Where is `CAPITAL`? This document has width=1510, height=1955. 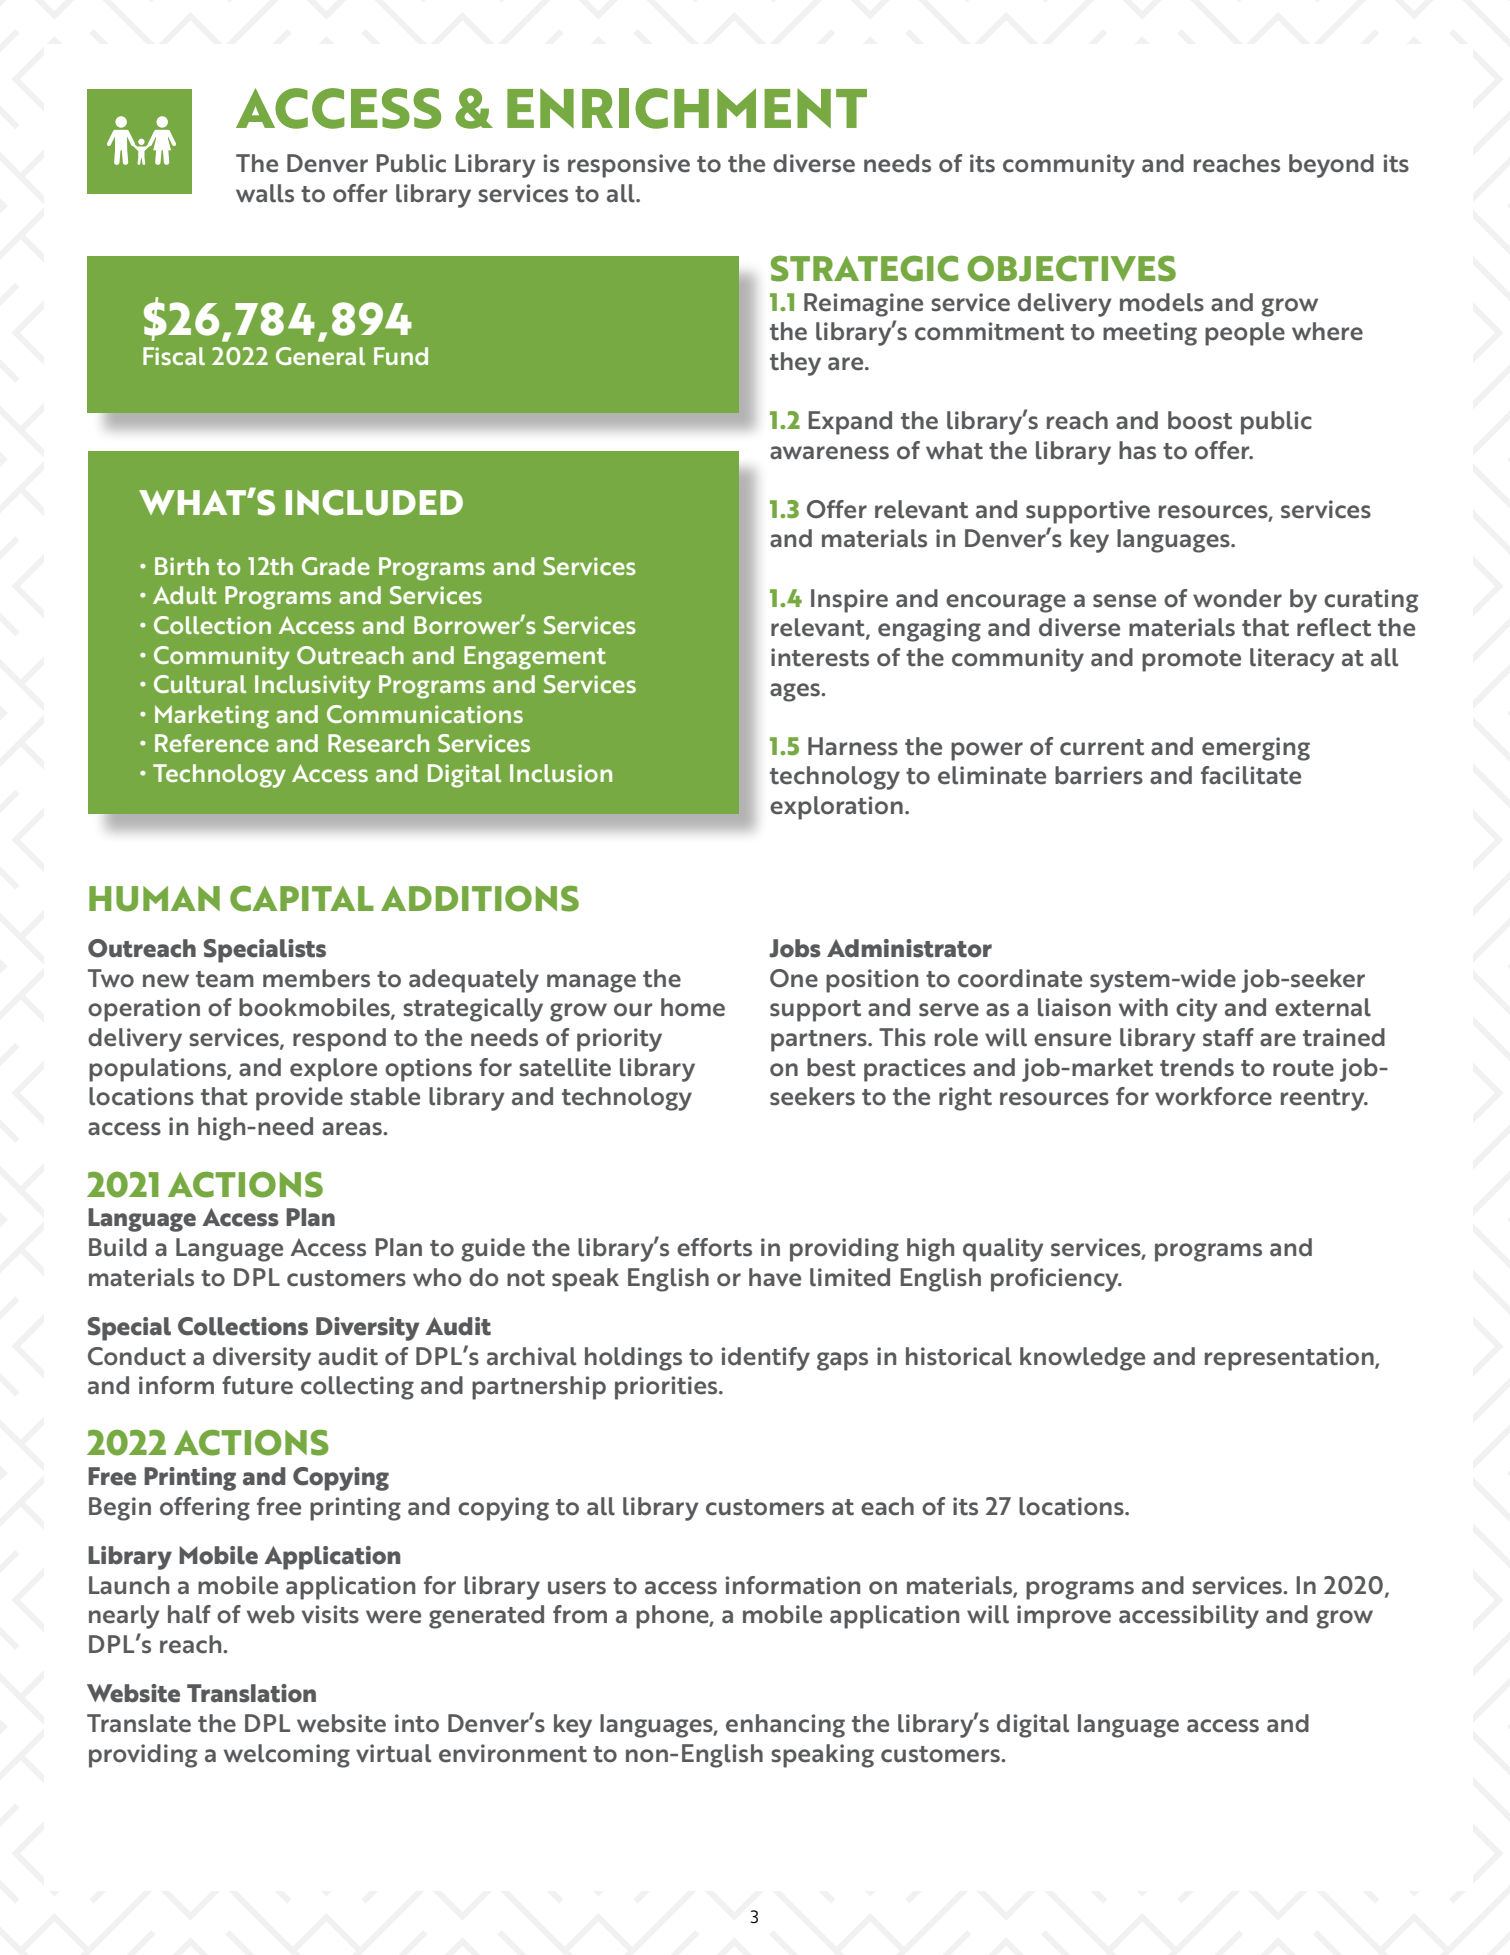
CAPITAL is located at coordinates (302, 898).
